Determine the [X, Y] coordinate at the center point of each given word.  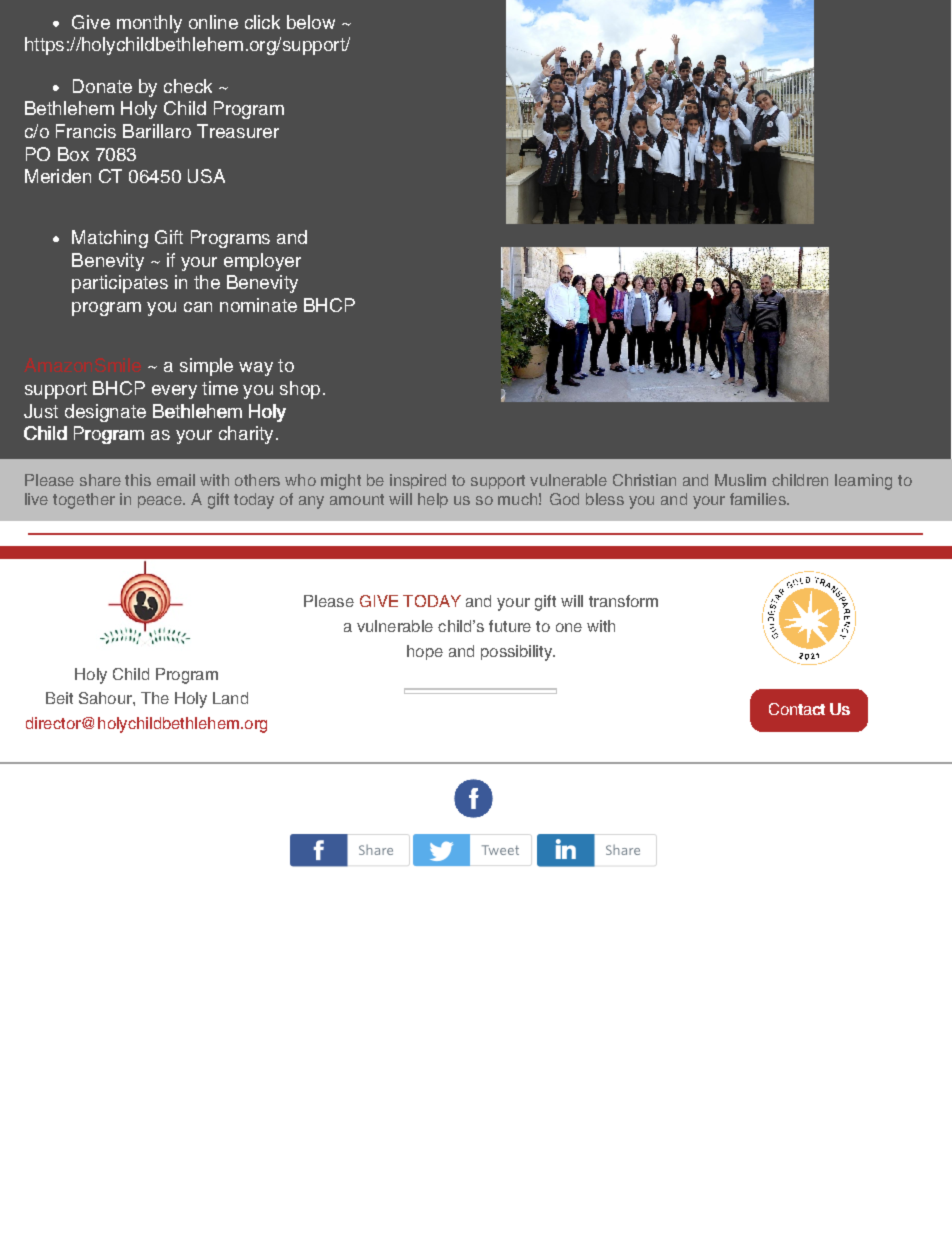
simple [206, 367]
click [262, 22]
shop [300, 390]
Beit [59, 698]
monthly [149, 24]
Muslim [740, 480]
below [311, 22]
